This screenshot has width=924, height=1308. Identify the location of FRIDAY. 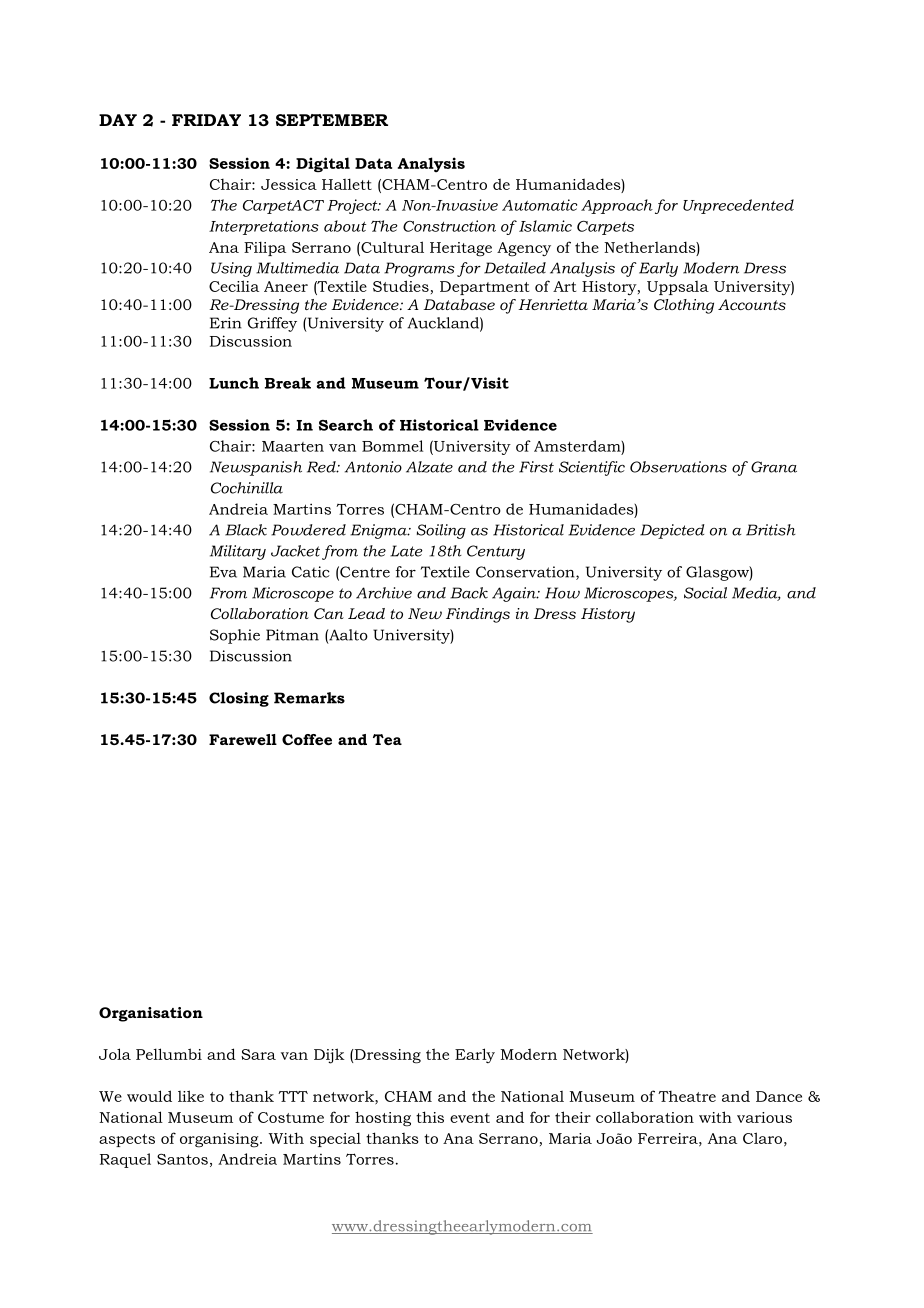
(206, 120).
